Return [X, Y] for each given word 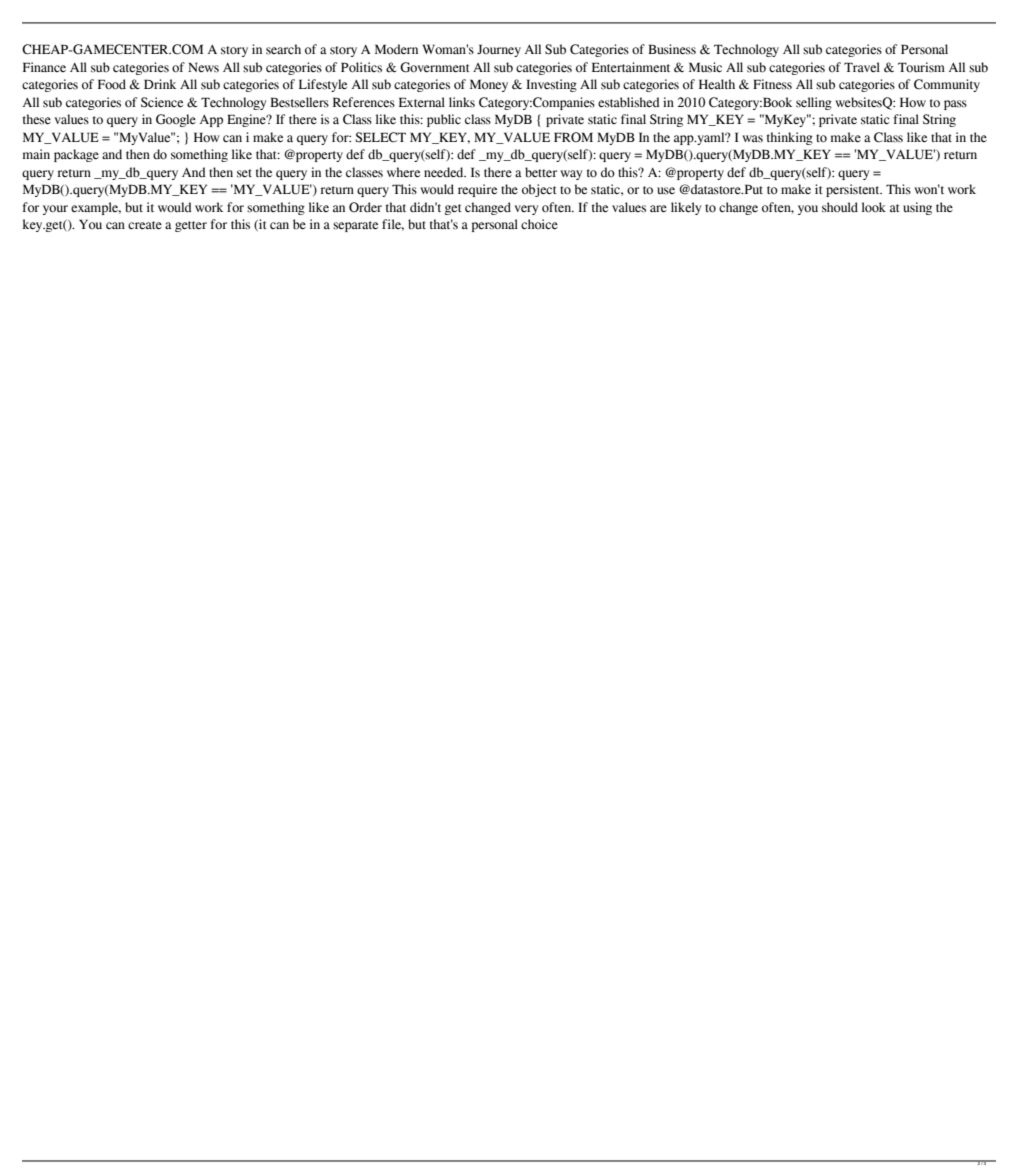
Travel [862, 67]
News [203, 67]
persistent [854, 190]
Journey [499, 50]
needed [445, 172]
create [145, 225]
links [462, 102]
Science [162, 102]
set [244, 173]
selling [814, 103]
